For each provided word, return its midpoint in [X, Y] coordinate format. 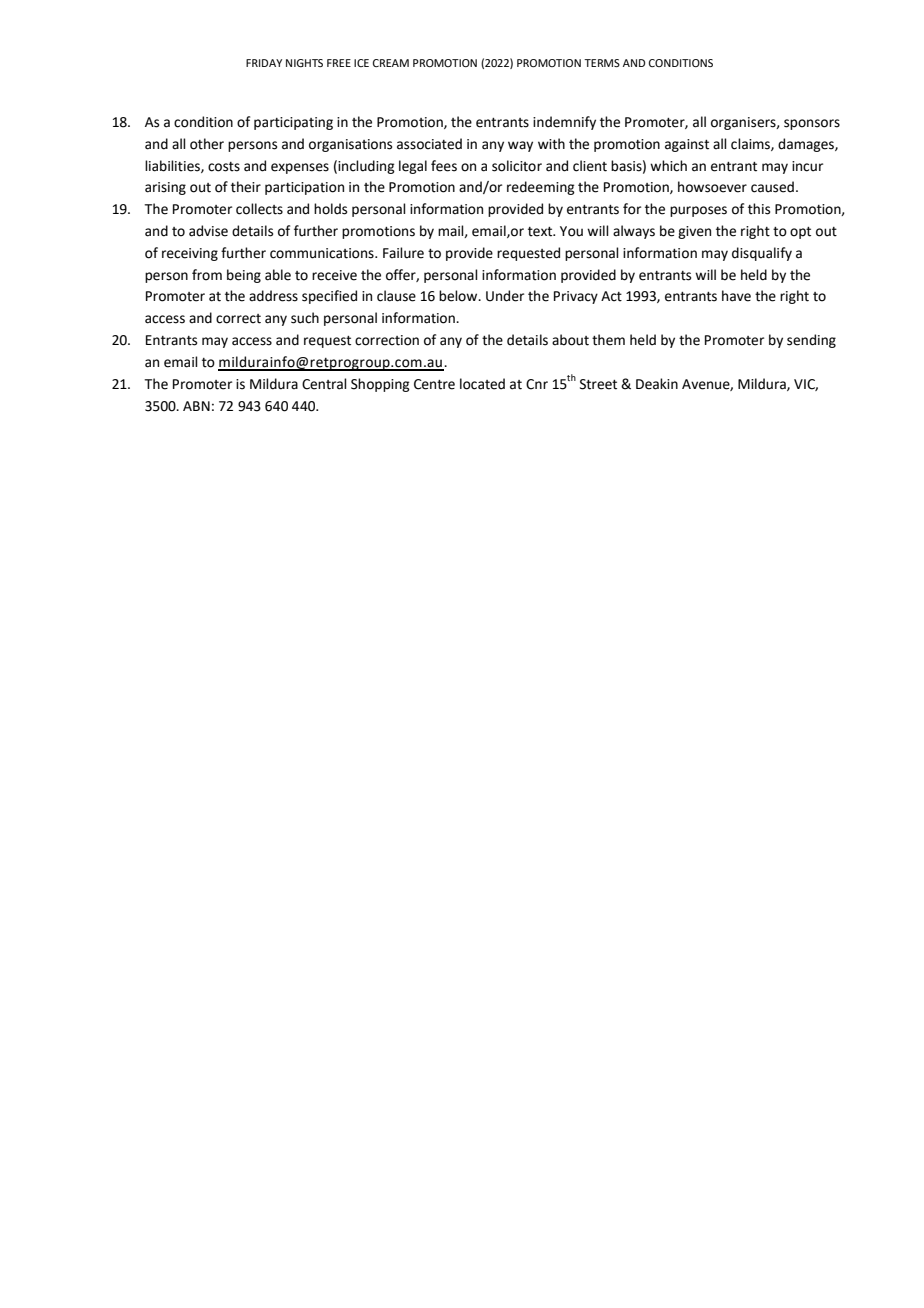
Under [505, 296]
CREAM [391, 63]
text [541, 232]
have [736, 296]
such [305, 318]
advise [208, 231]
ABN [196, 406]
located [482, 384]
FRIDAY [264, 63]
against [687, 145]
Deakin [657, 384]
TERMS [602, 63]
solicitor [517, 166]
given [694, 232]
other [207, 144]
